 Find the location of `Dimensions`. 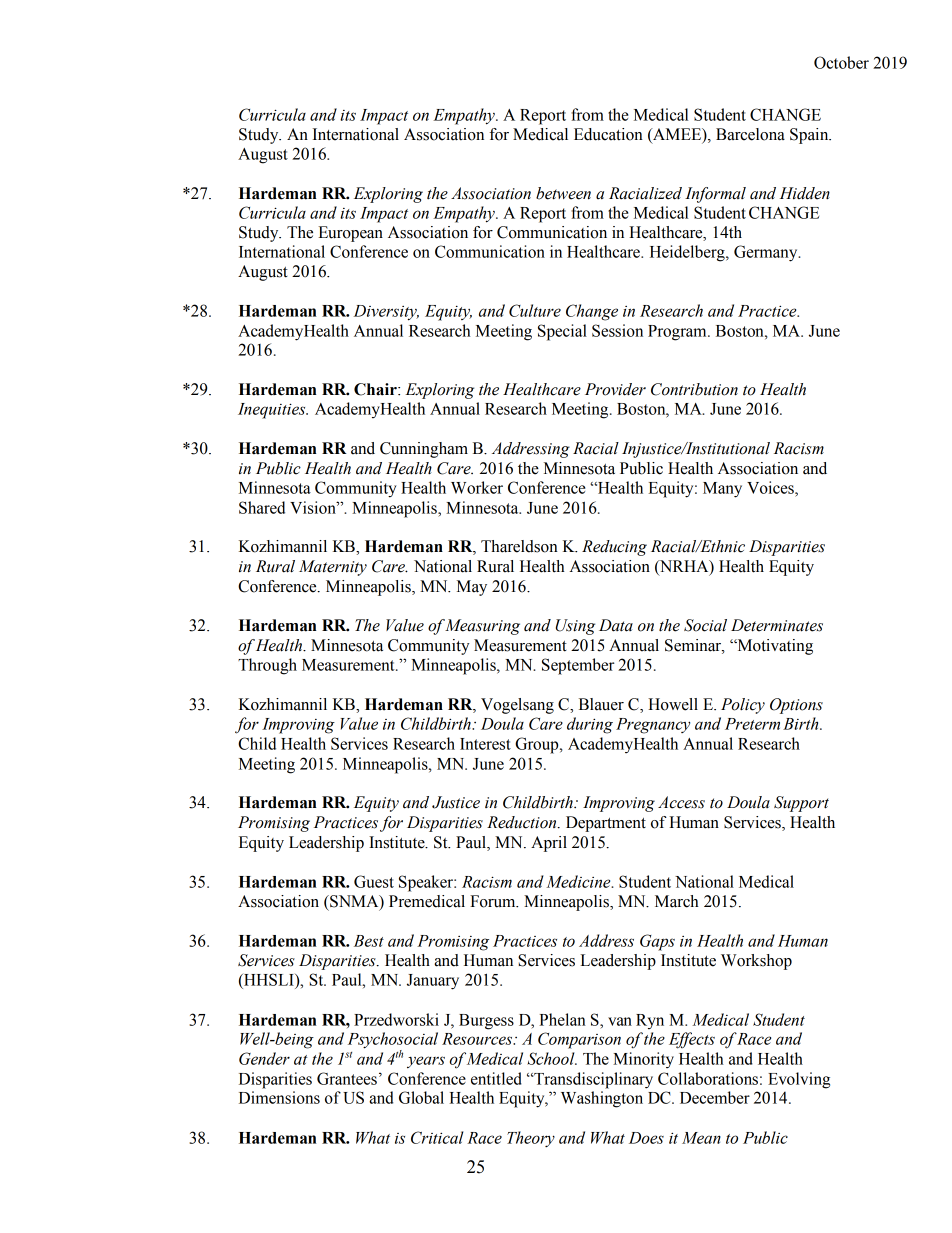

Dimensions is located at coordinates (279, 1097).
